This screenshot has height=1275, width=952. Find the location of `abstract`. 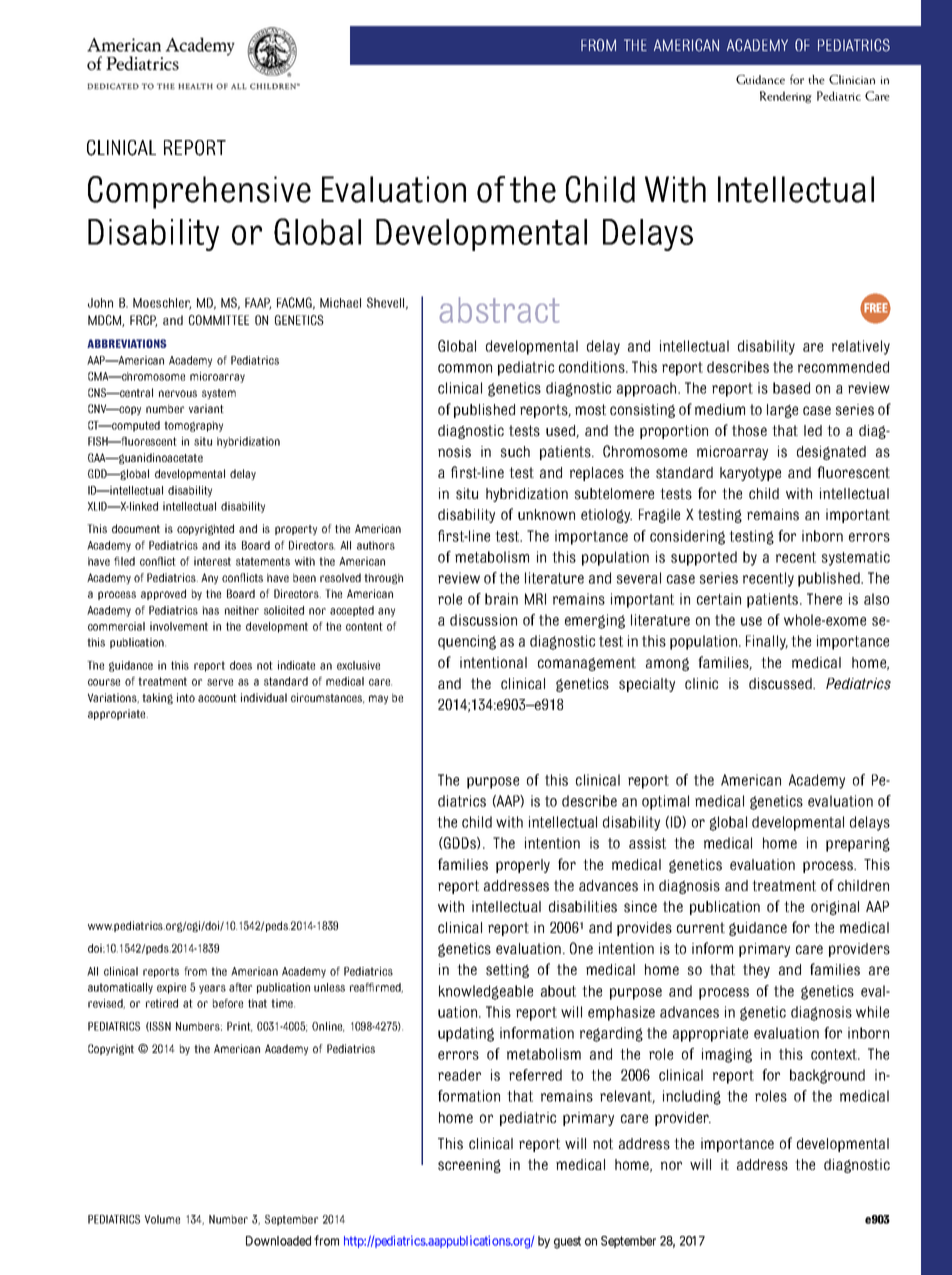

abstract is located at coordinates (499, 310).
